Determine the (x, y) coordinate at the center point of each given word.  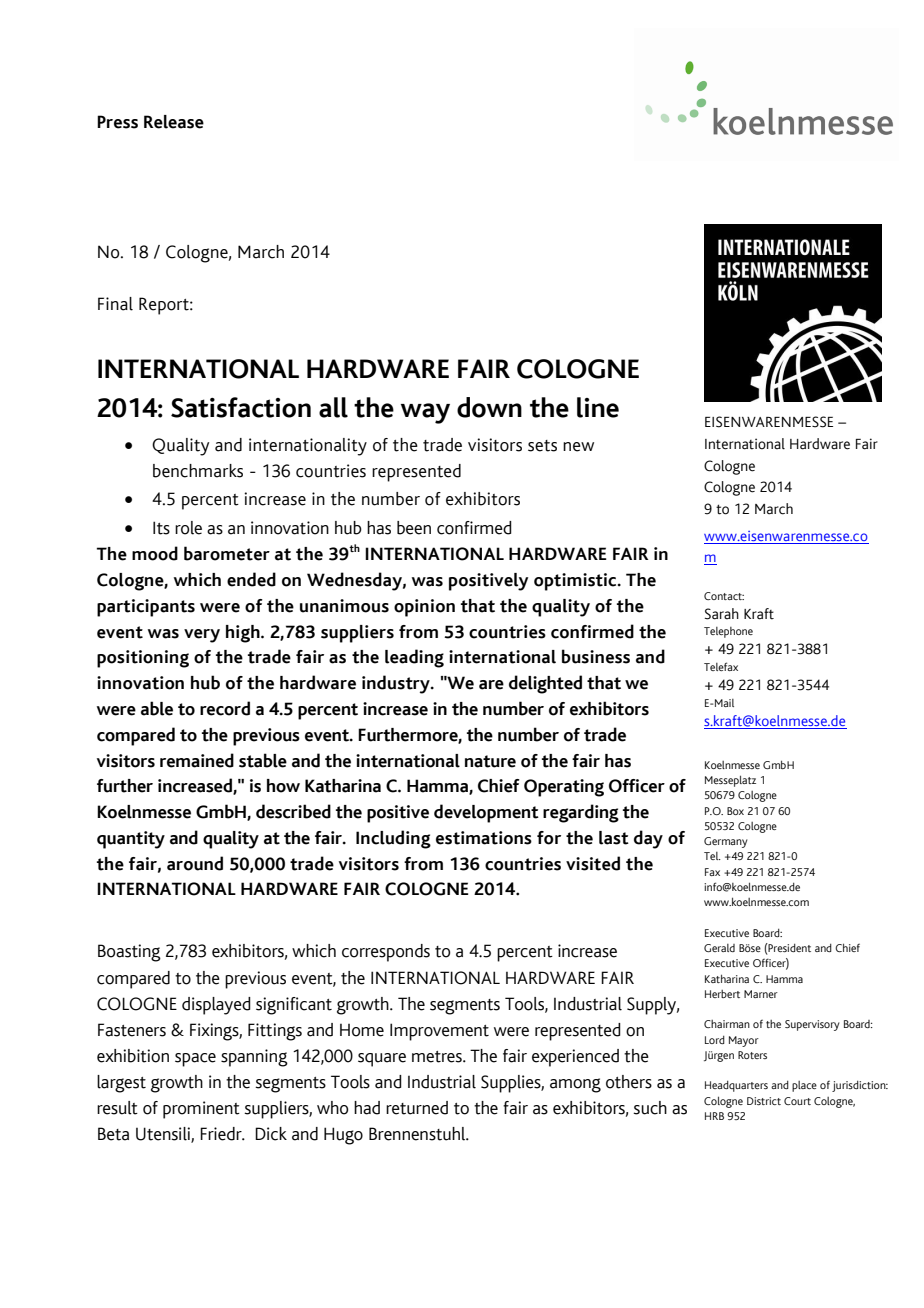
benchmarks (198, 471)
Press (117, 122)
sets (542, 446)
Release (174, 122)
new (578, 447)
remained (197, 760)
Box (735, 811)
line (598, 407)
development (486, 813)
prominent (201, 1110)
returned (417, 1108)
